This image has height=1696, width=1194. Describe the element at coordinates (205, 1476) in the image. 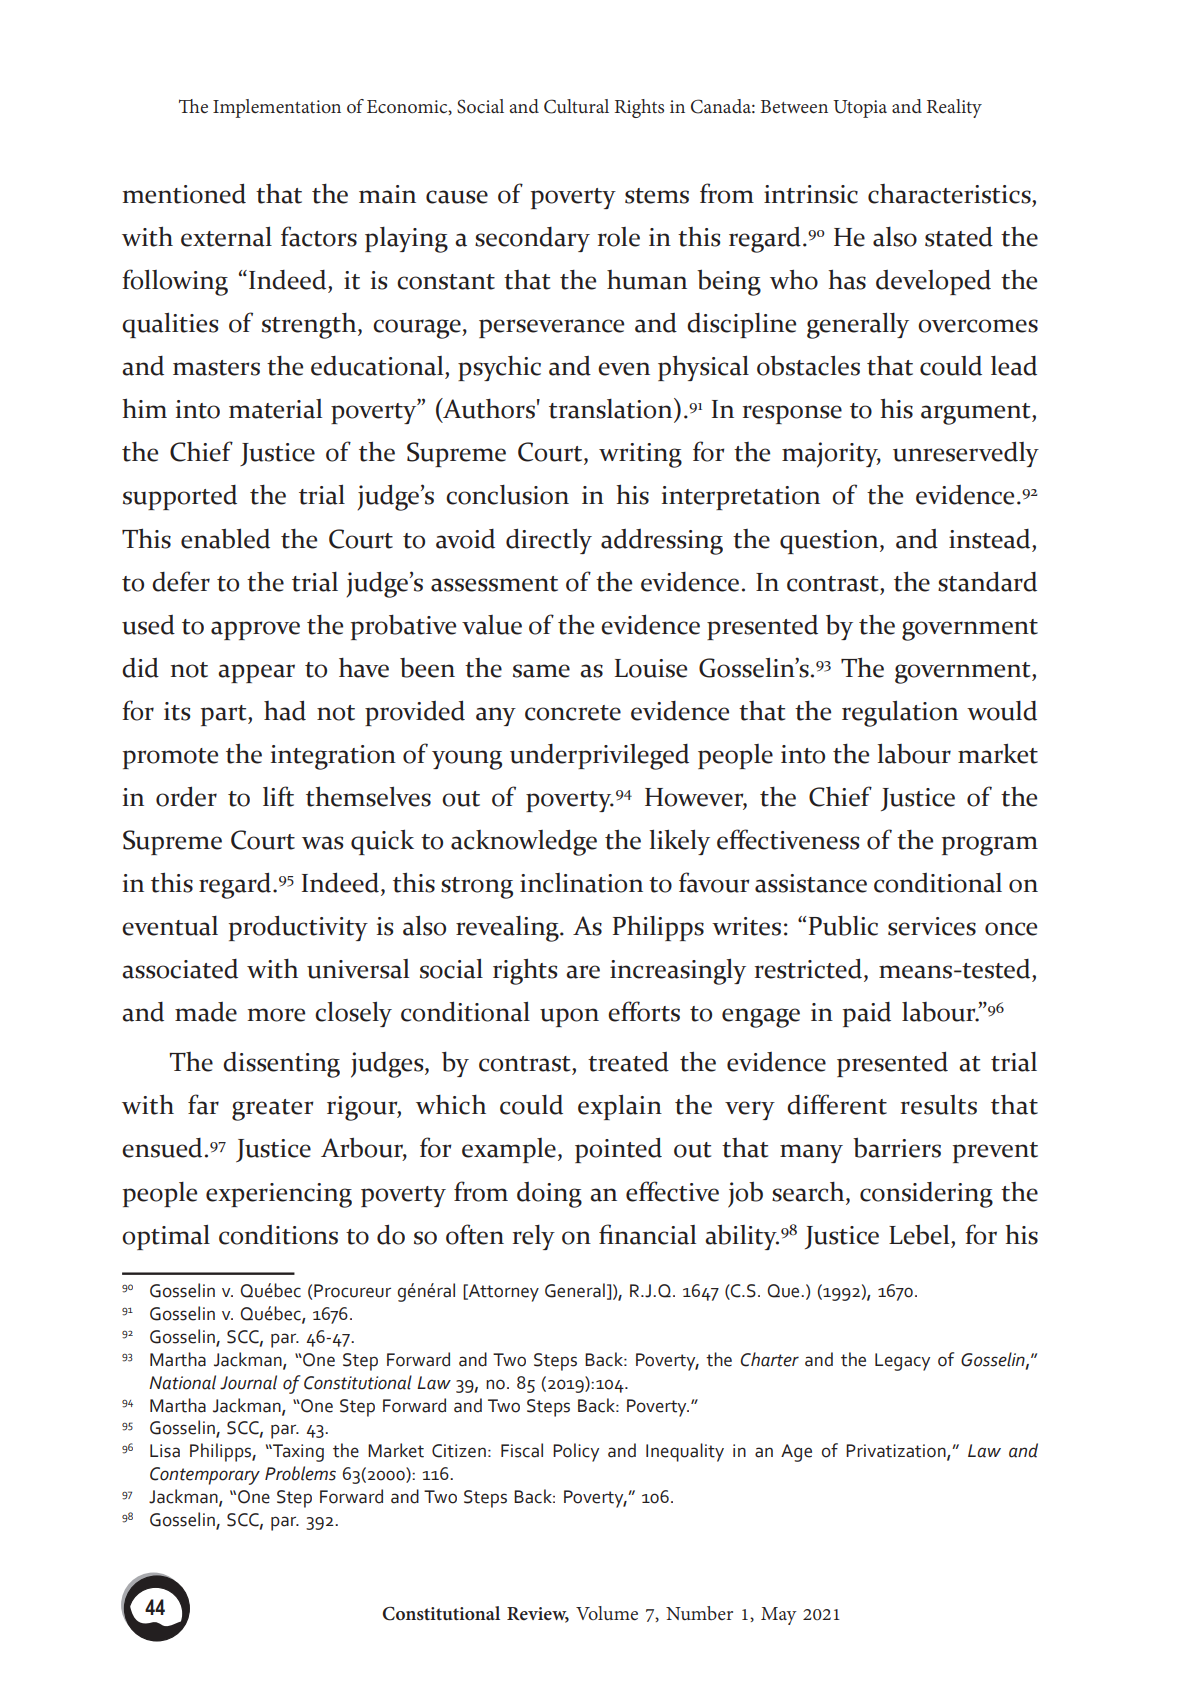

I see `Contemporary` at that location.
